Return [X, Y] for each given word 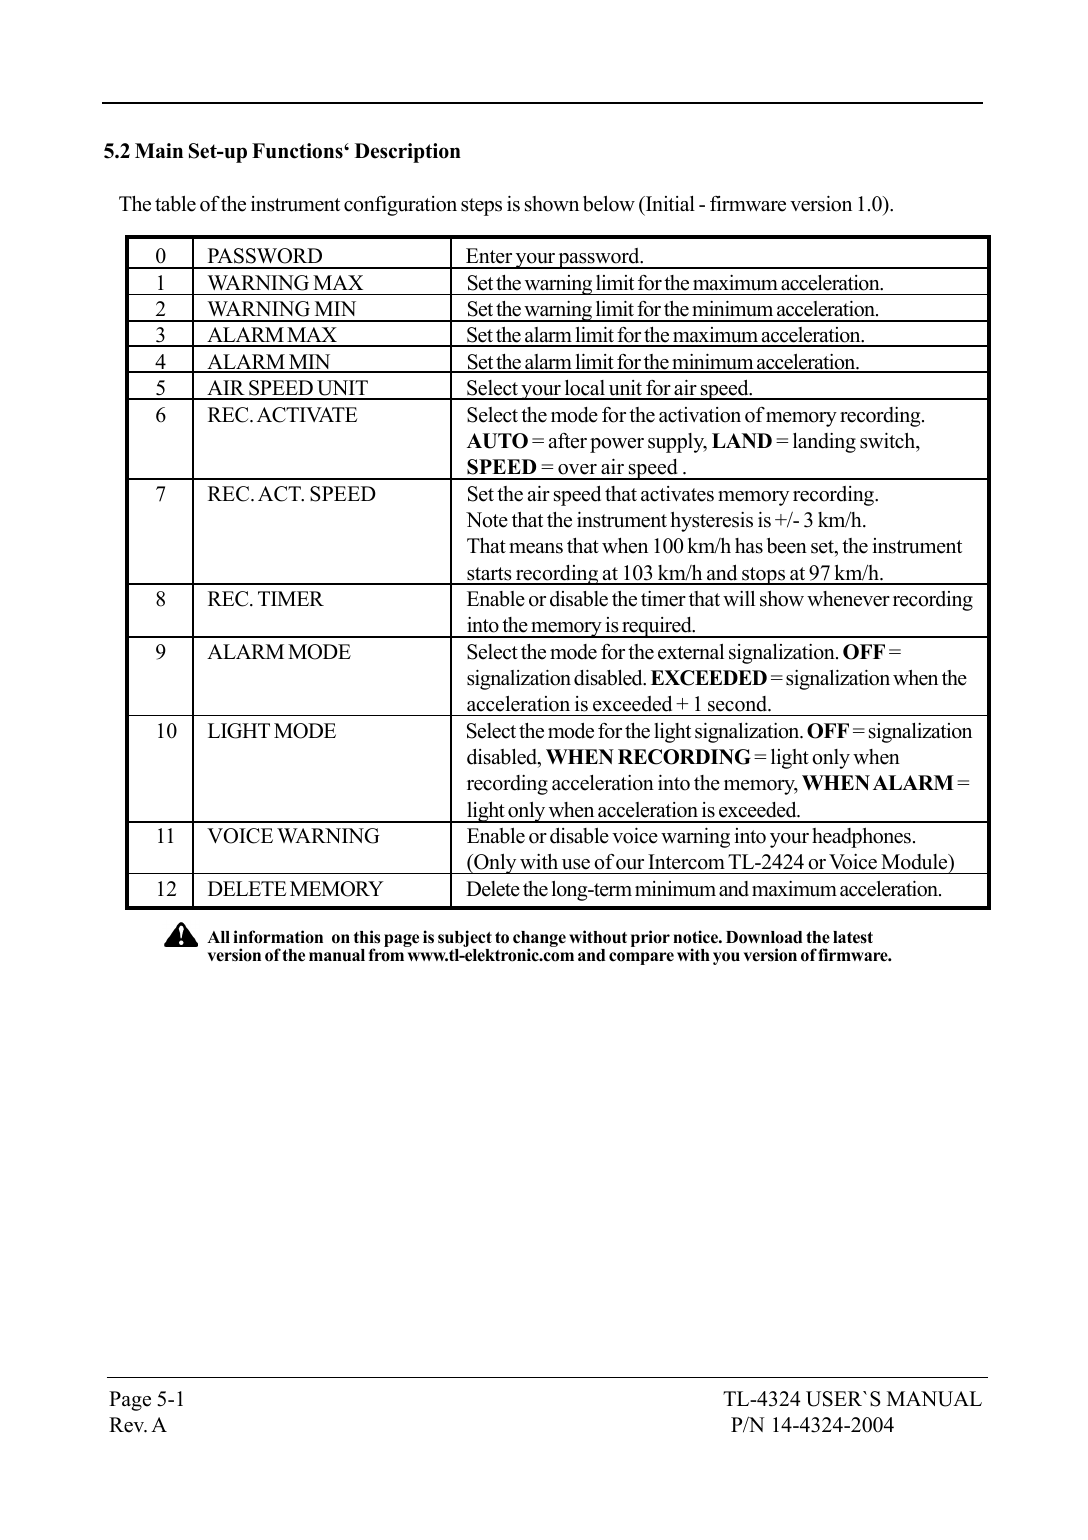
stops [764, 576]
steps [481, 207]
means [536, 548]
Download [764, 937]
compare [641, 958]
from [386, 955]
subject [465, 940]
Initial [669, 203]
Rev [128, 1425]
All [218, 937]
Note [487, 520]
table [175, 204]
